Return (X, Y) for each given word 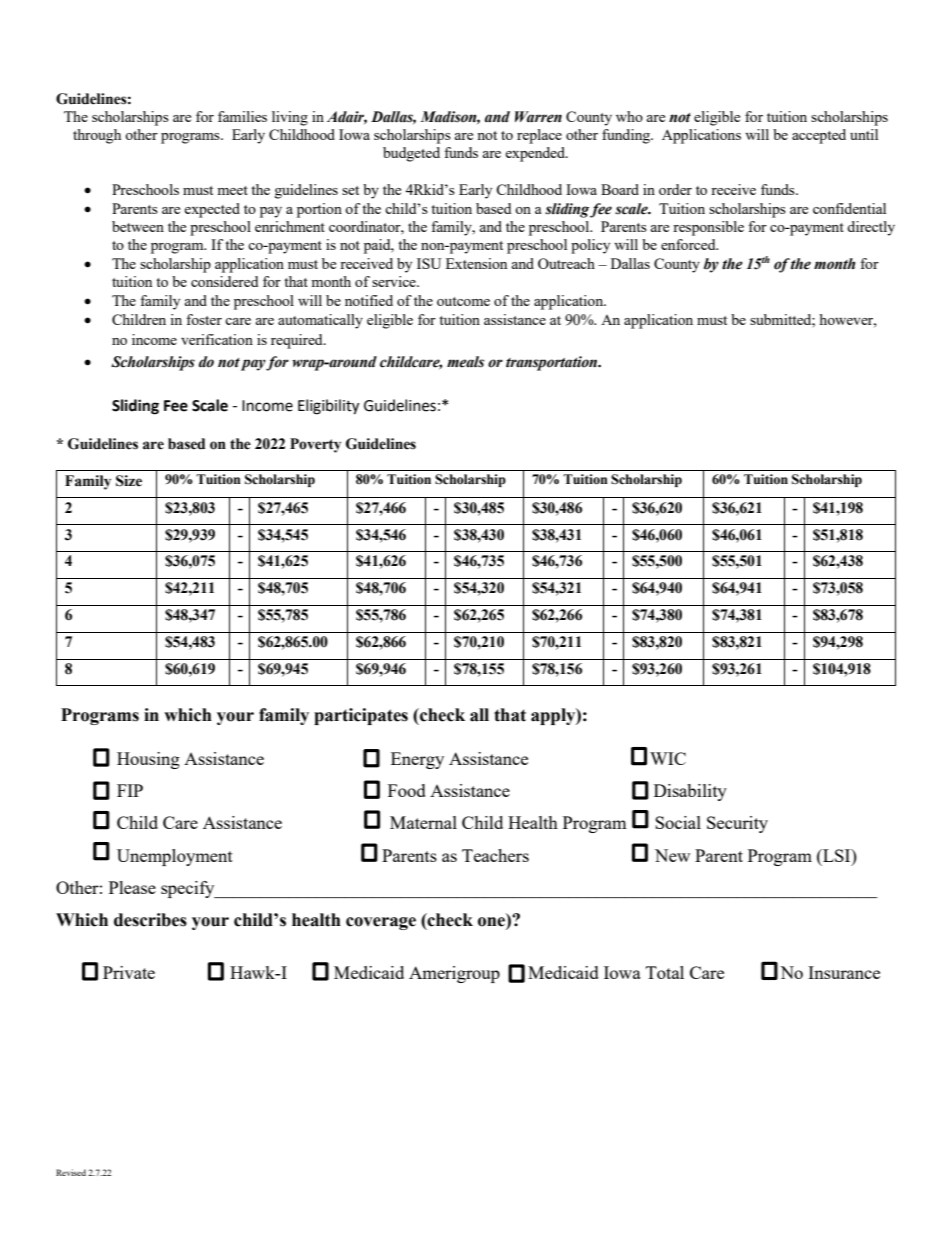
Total (665, 972)
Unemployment (175, 857)
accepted (819, 136)
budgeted (411, 154)
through (97, 136)
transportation (552, 363)
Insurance (844, 972)
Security (737, 824)
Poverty (315, 445)
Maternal (423, 822)
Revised (71, 1172)
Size (129, 481)
